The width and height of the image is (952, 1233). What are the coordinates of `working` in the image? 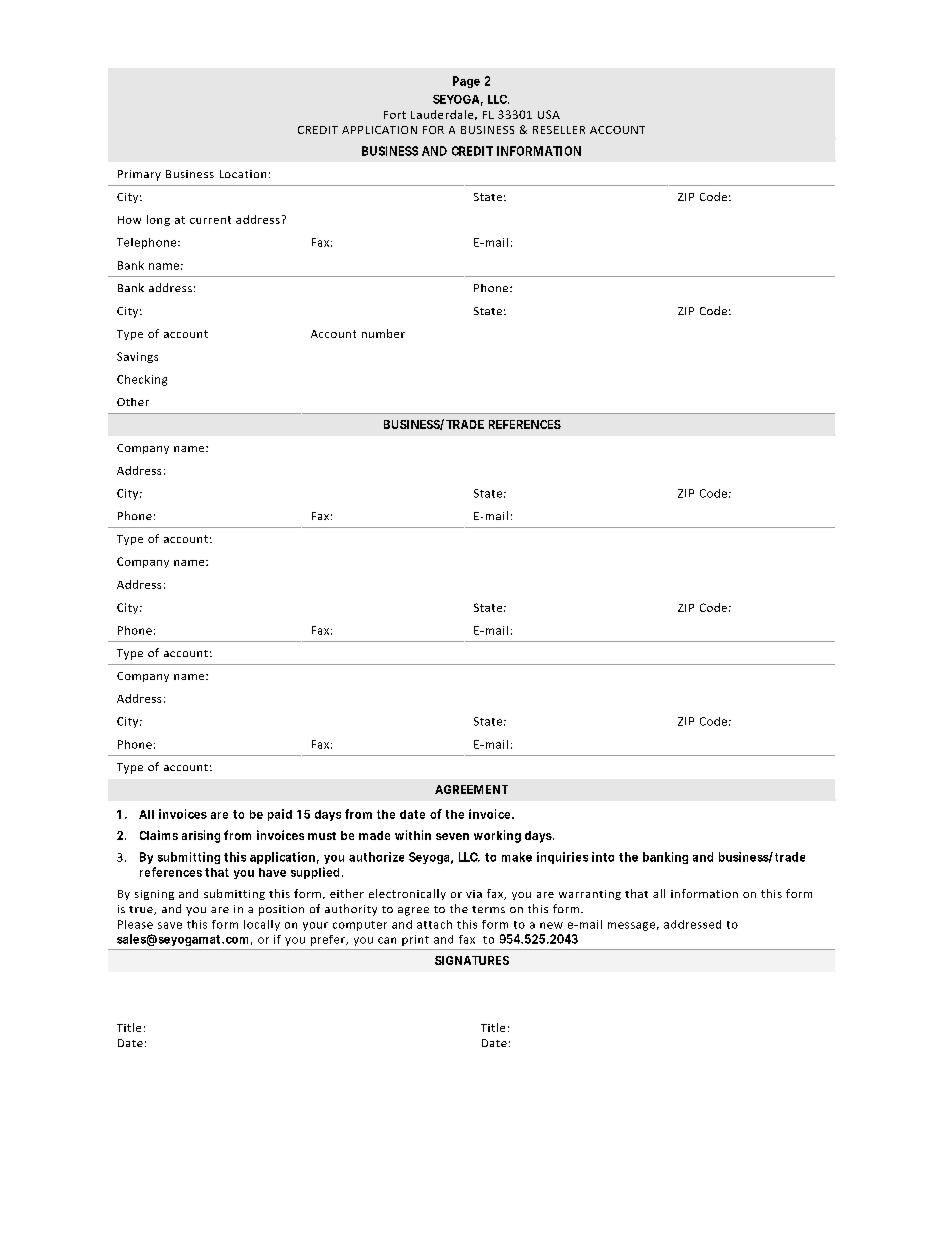 It's located at (497, 836).
